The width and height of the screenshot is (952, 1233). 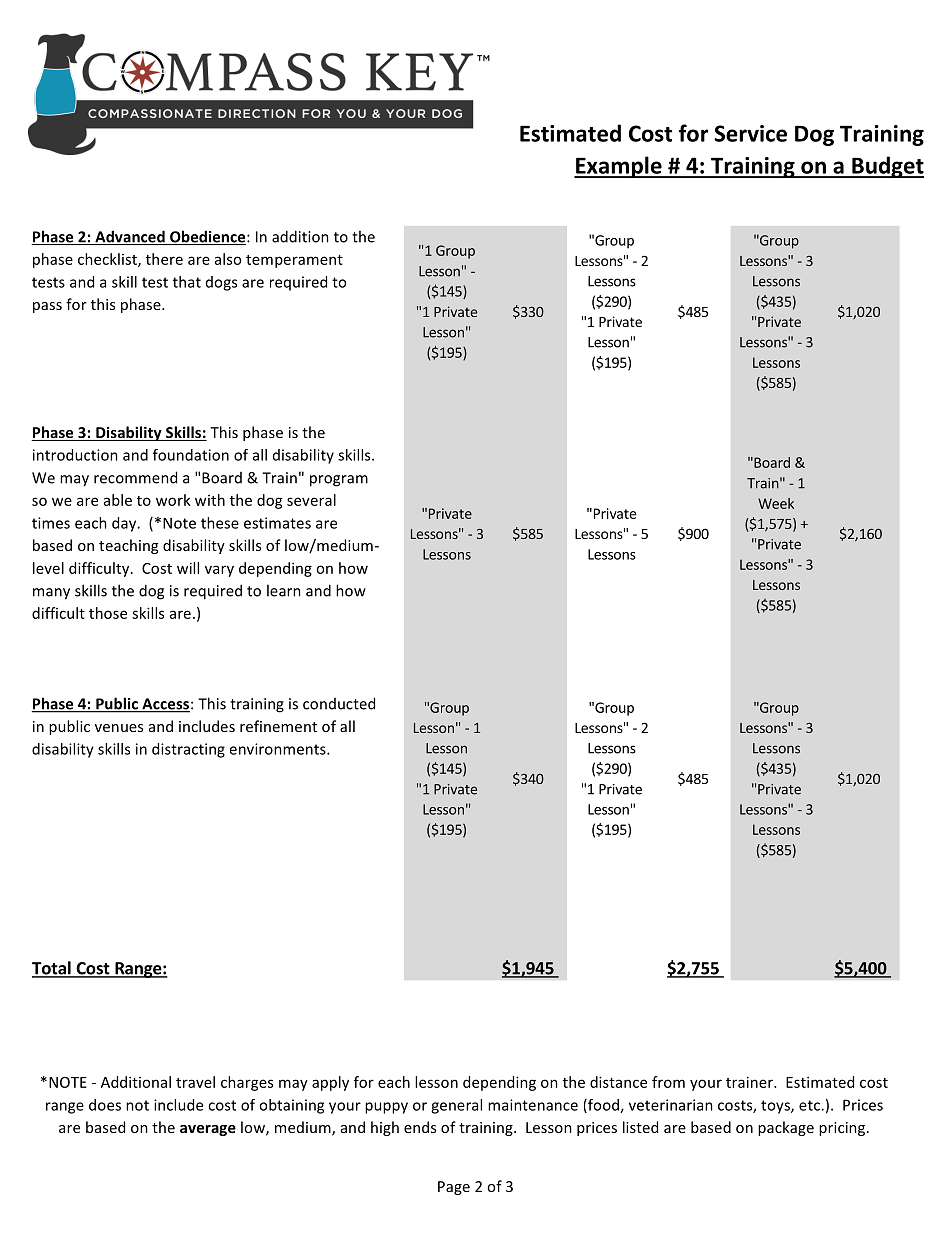 What do you see at coordinates (619, 167) in the screenshot?
I see `Example` at bounding box center [619, 167].
